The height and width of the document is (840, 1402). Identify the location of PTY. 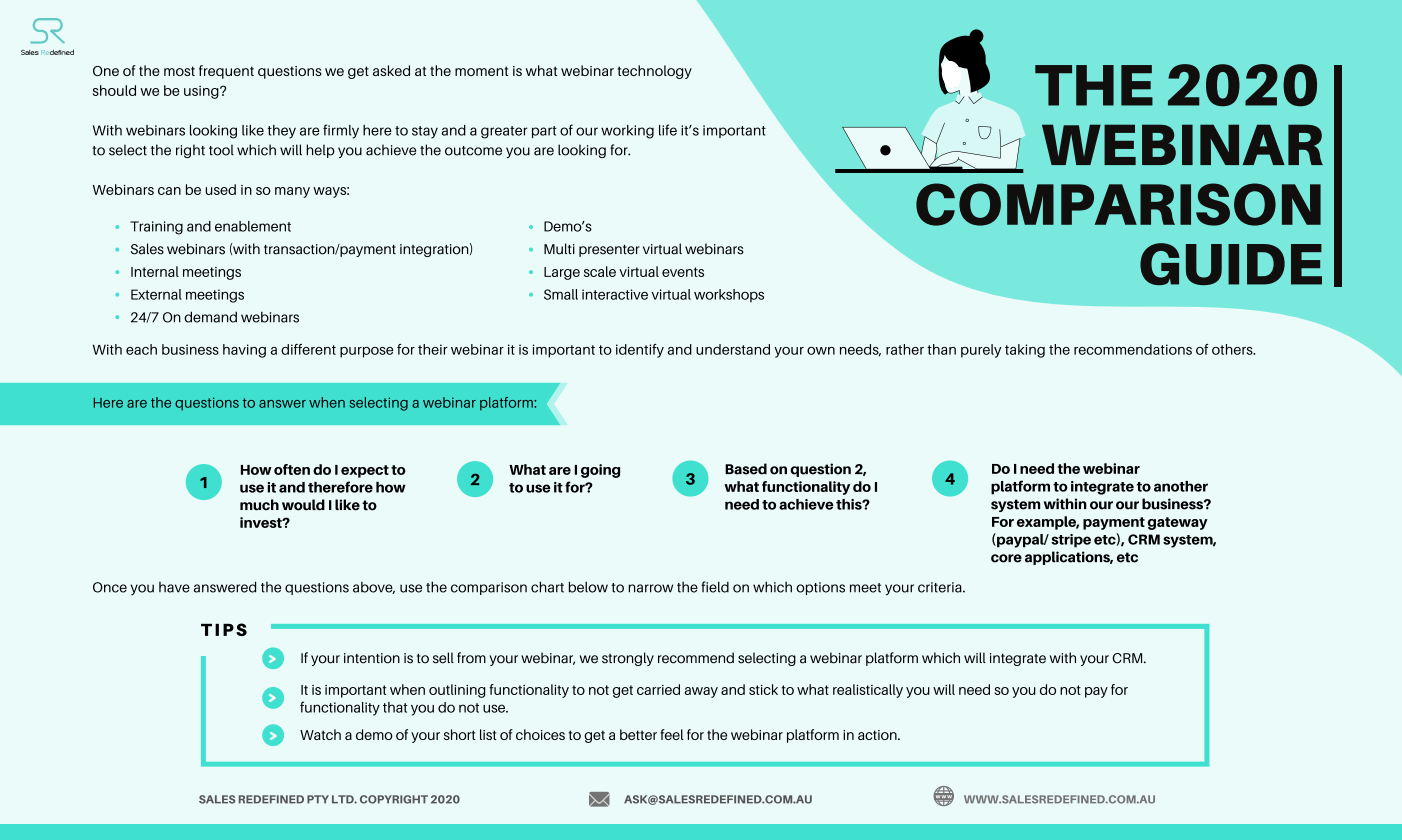
(318, 799).
